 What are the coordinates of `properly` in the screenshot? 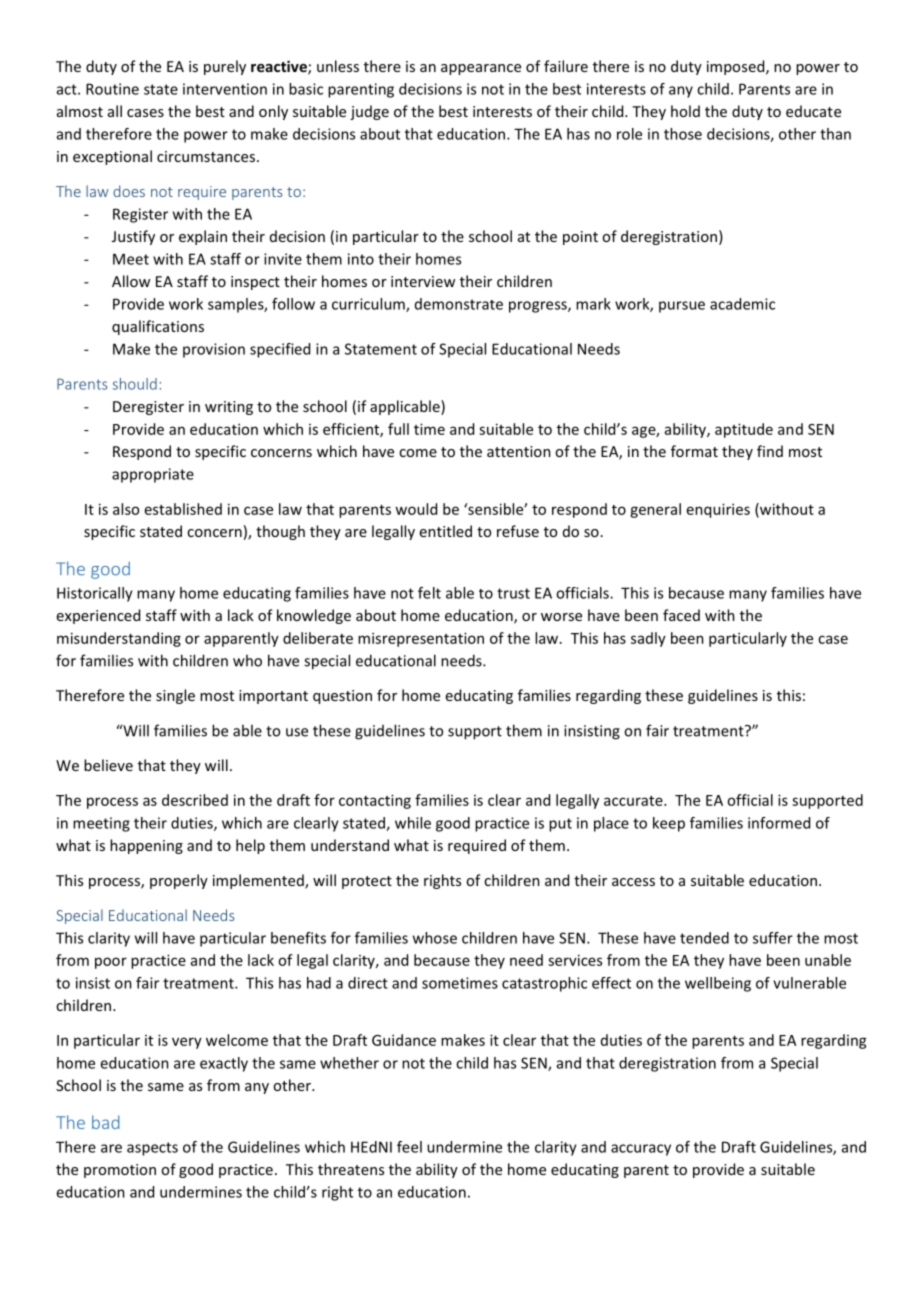 It's located at (179, 881).
